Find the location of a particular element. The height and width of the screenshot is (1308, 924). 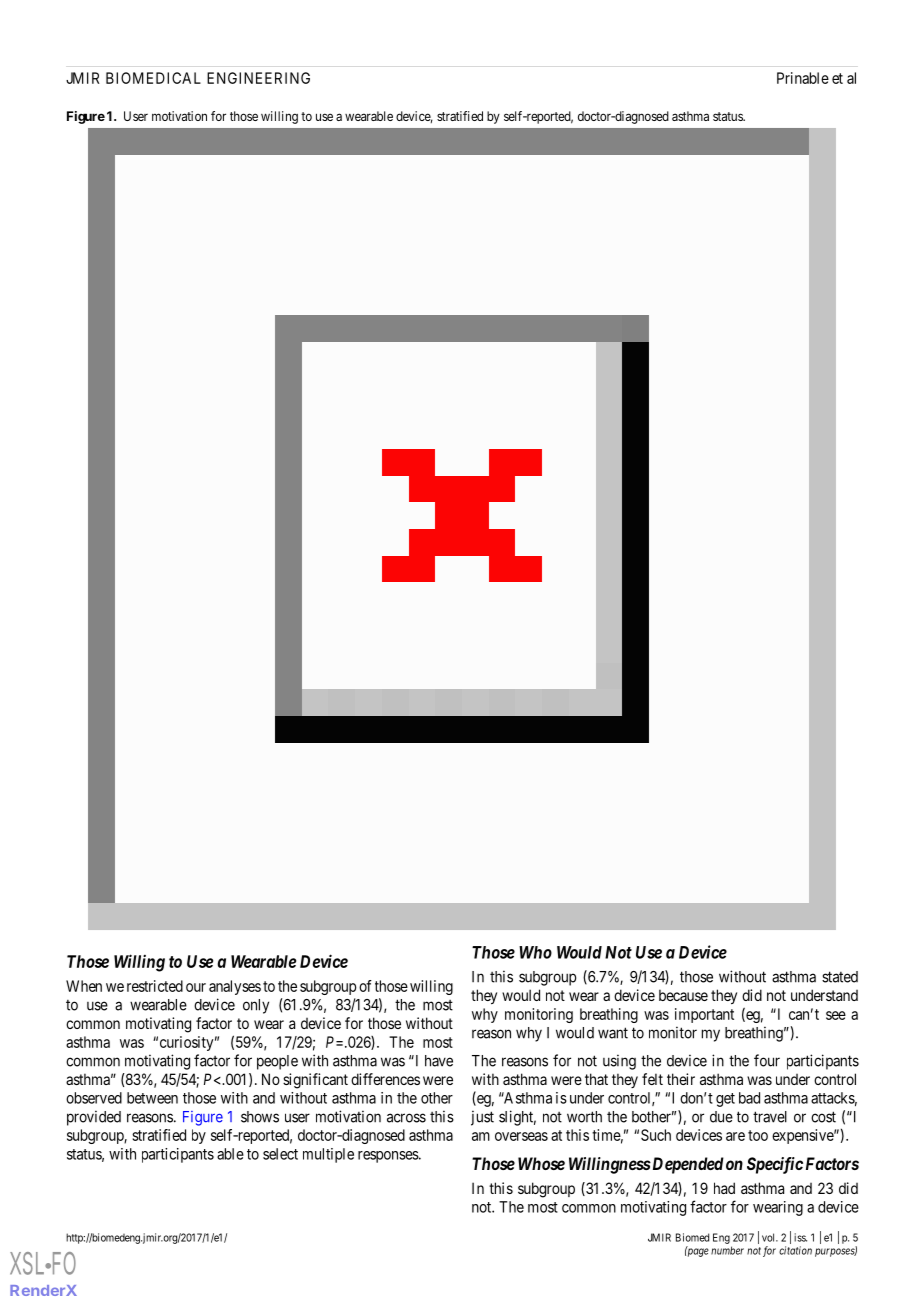

see is located at coordinates (836, 1015).
